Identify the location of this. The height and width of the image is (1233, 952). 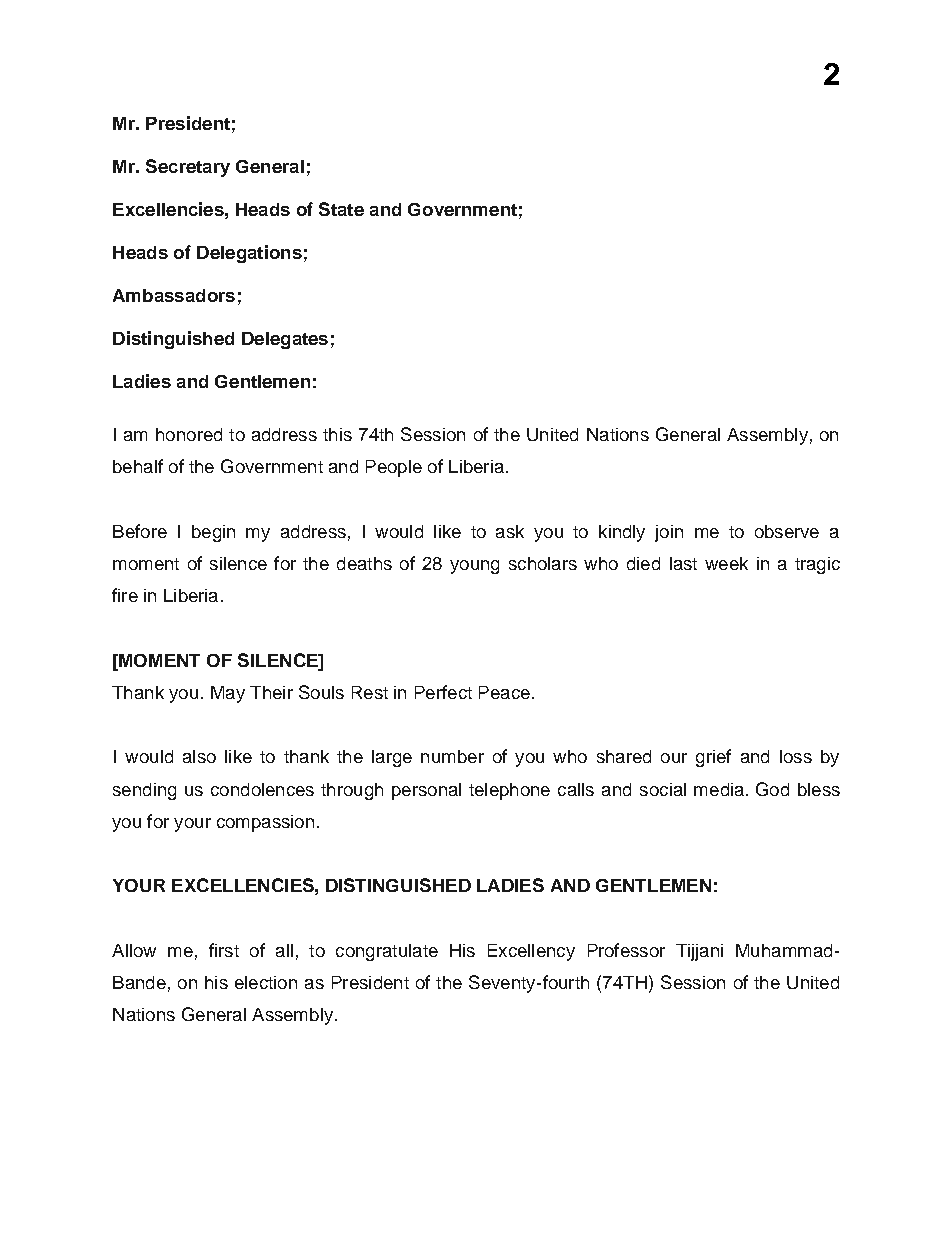
(337, 434).
